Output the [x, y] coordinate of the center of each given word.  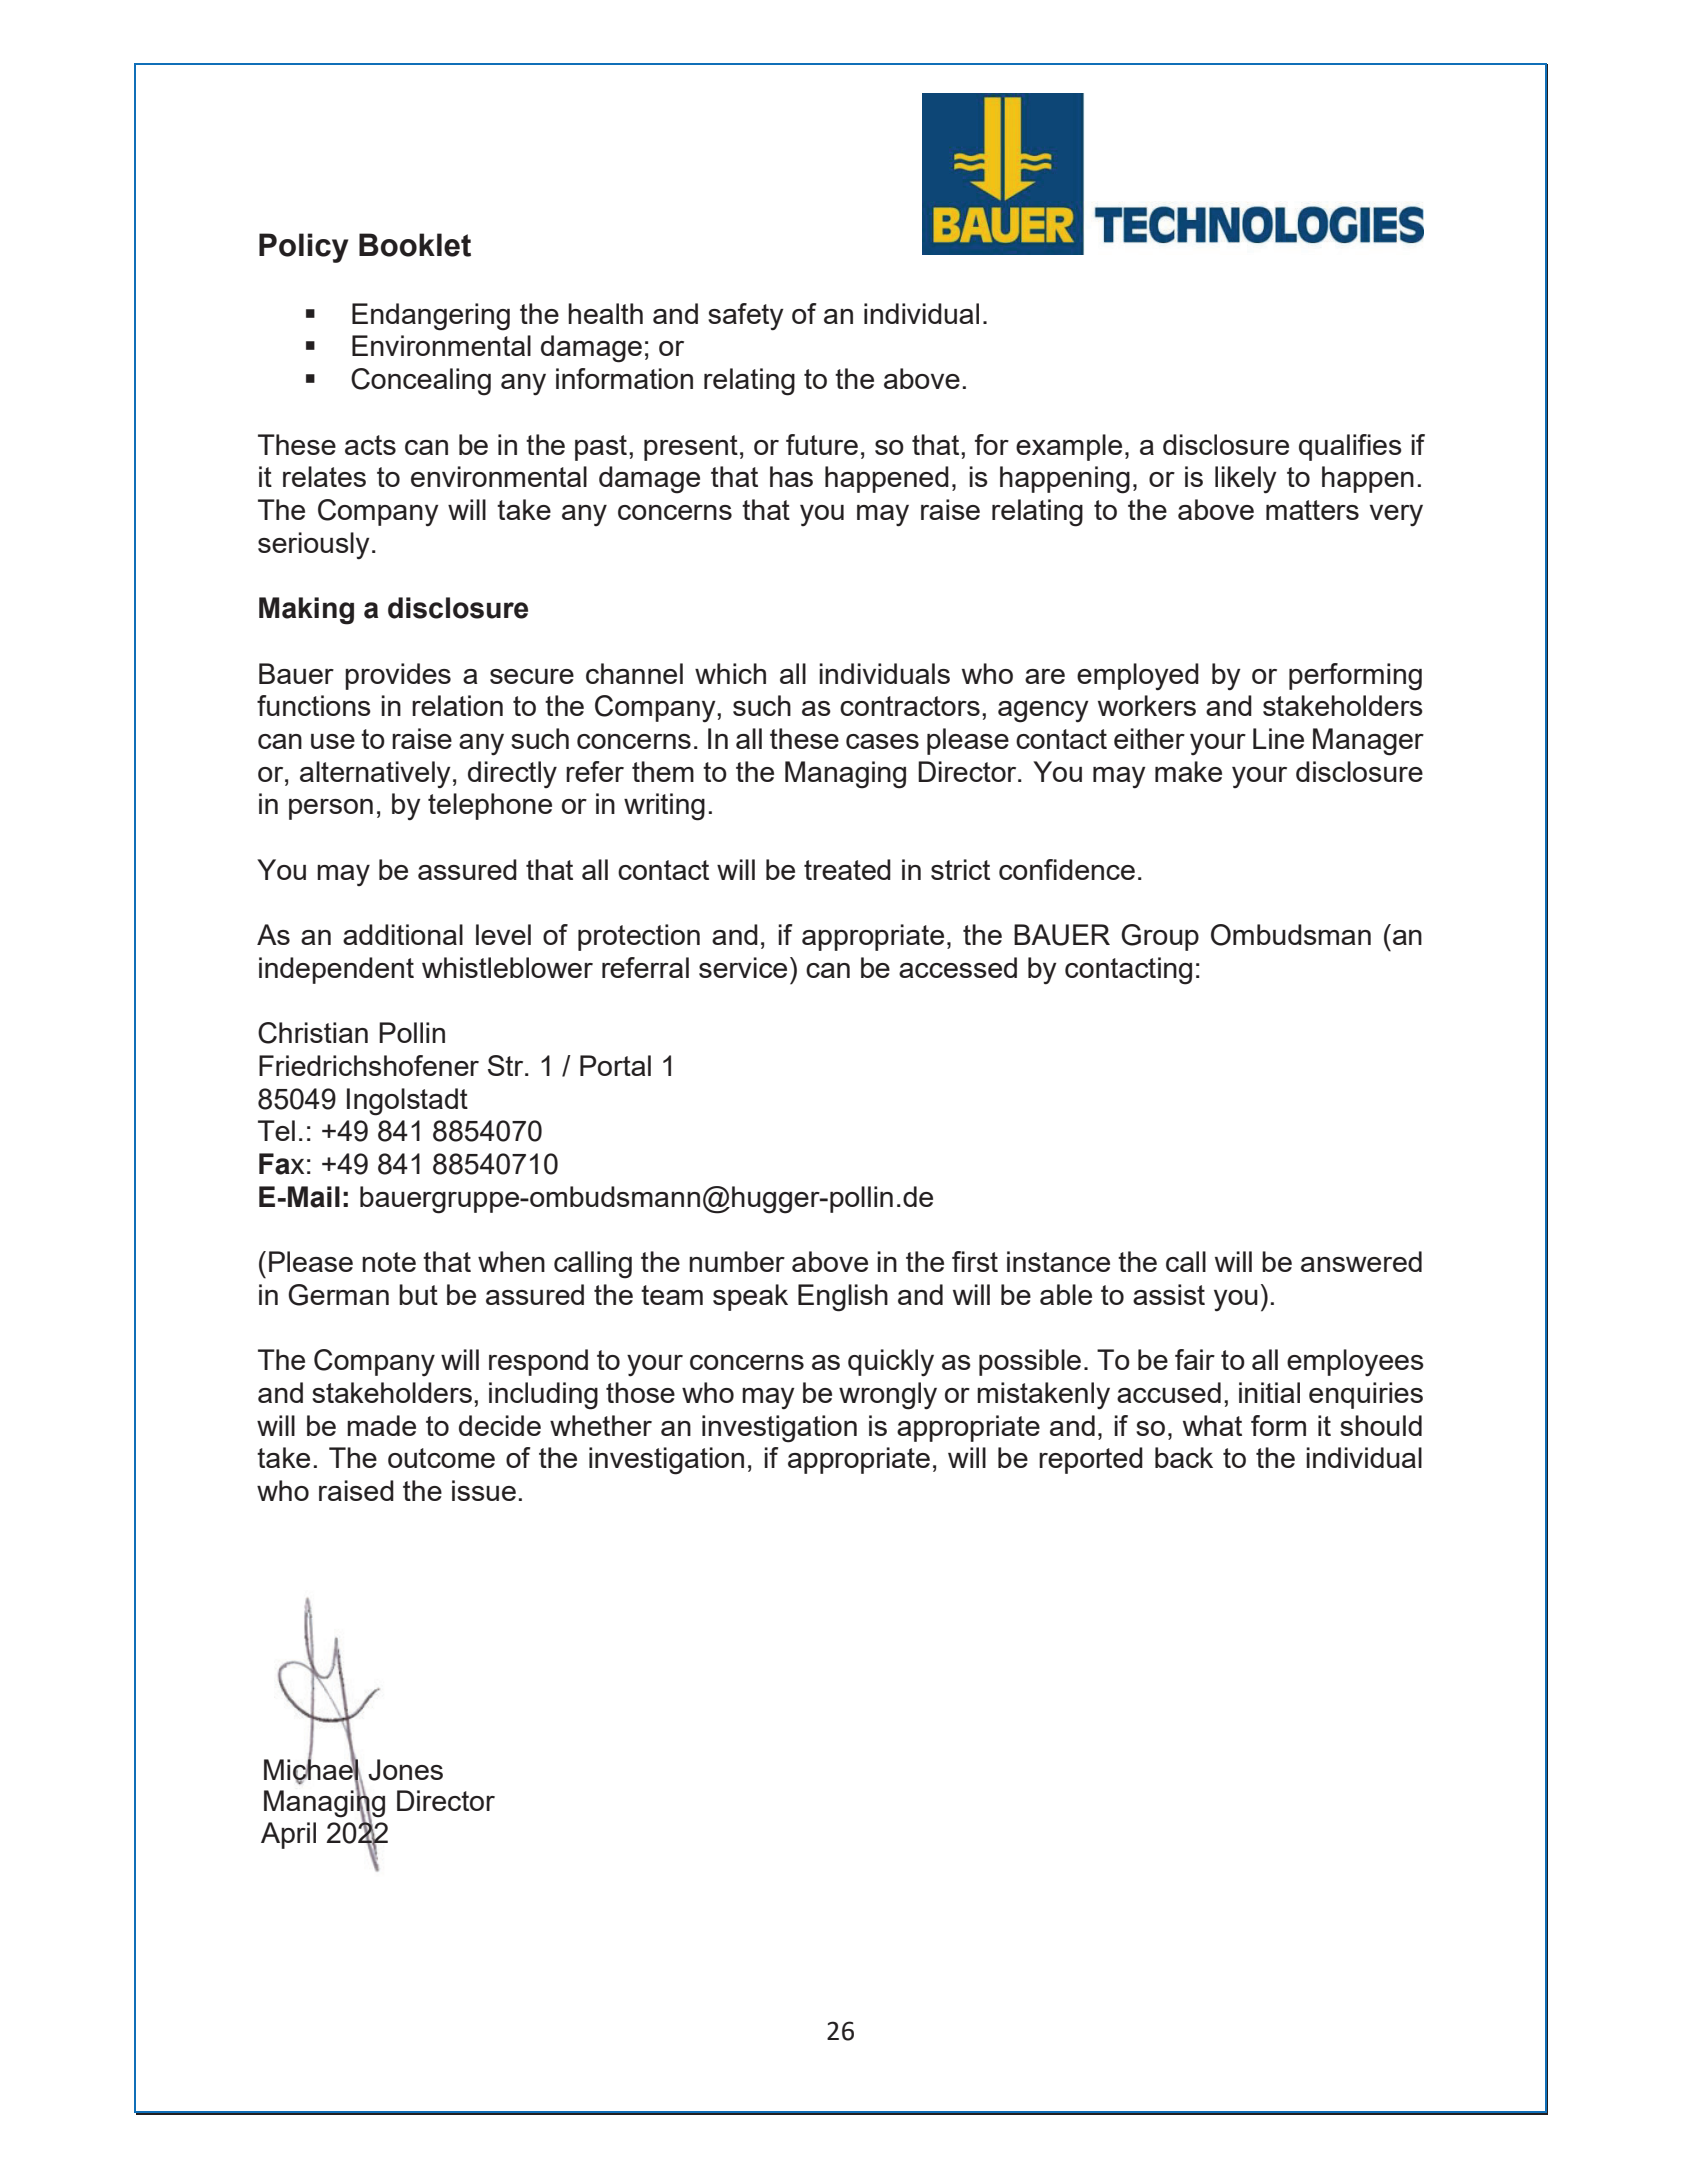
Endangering [431, 317]
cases [882, 741]
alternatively [375, 775]
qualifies [1350, 447]
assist [1169, 1294]
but [418, 1294]
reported [1091, 1460]
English [843, 1298]
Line [1278, 738]
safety [746, 317]
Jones [405, 1770]
